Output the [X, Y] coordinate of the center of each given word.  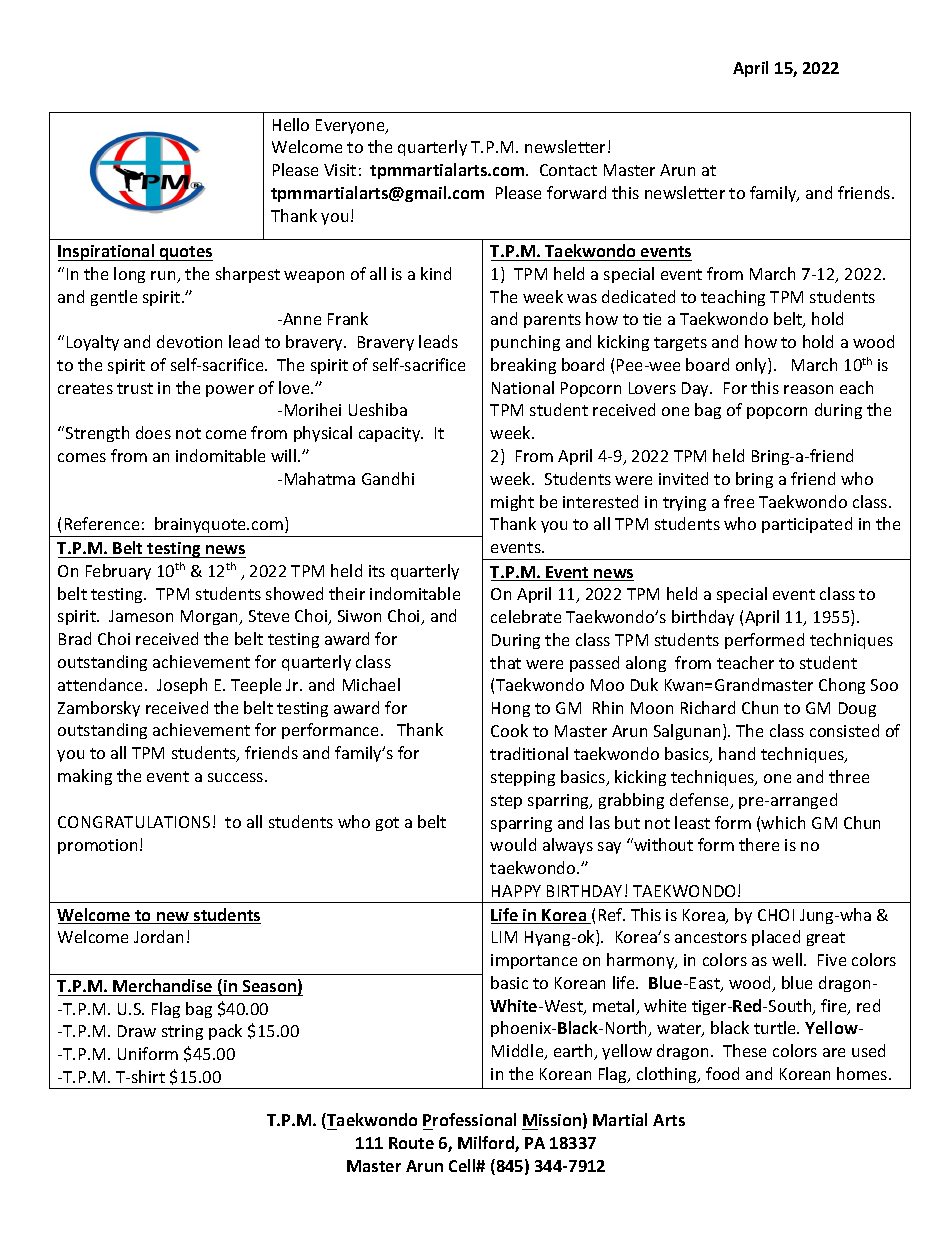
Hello [291, 124]
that [505, 662]
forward [576, 192]
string [182, 1032]
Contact [568, 170]
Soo [884, 685]
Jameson [141, 616]
